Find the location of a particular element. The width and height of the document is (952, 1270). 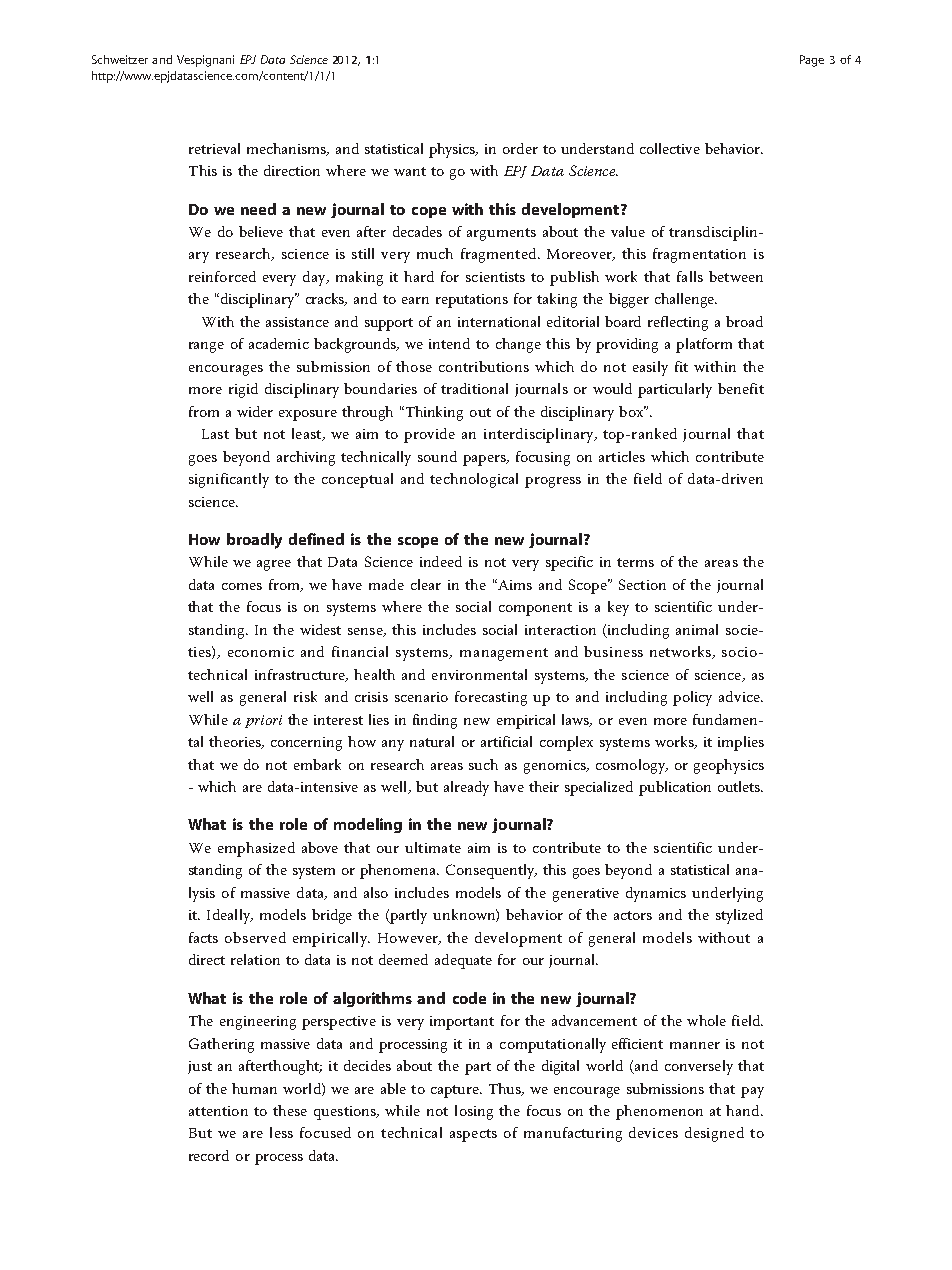

attention is located at coordinates (218, 1111).
